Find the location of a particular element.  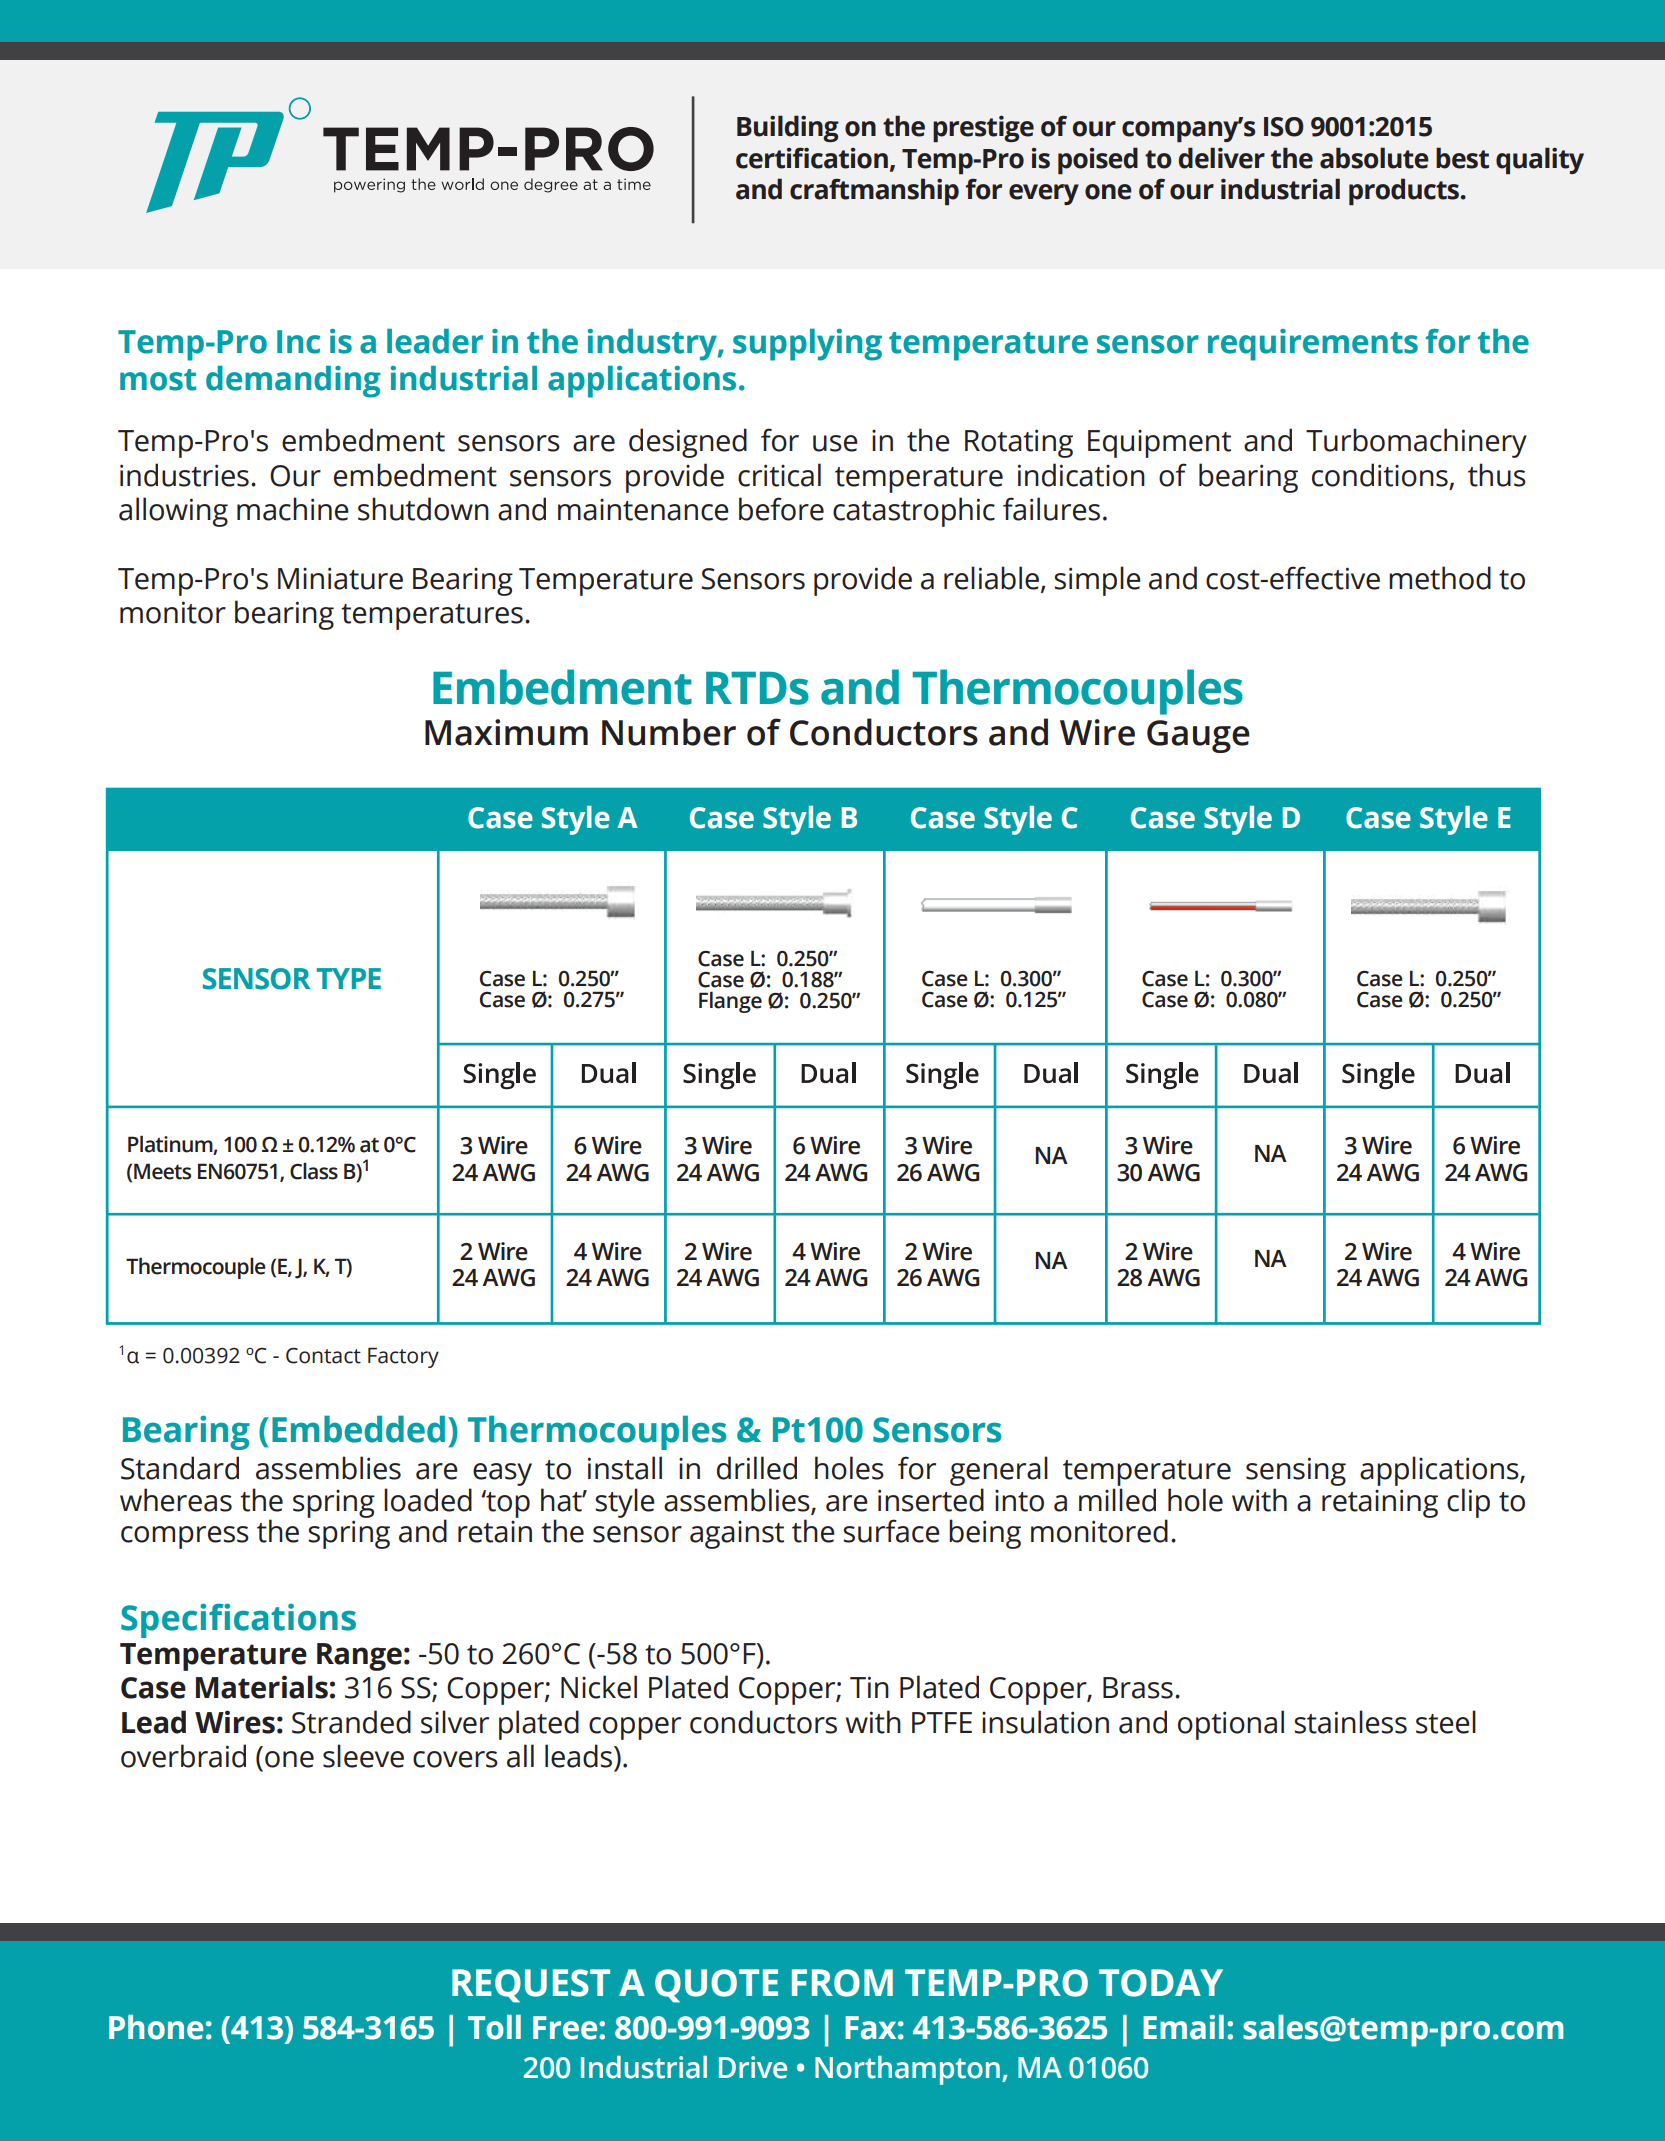

surface is located at coordinates (891, 1531).
